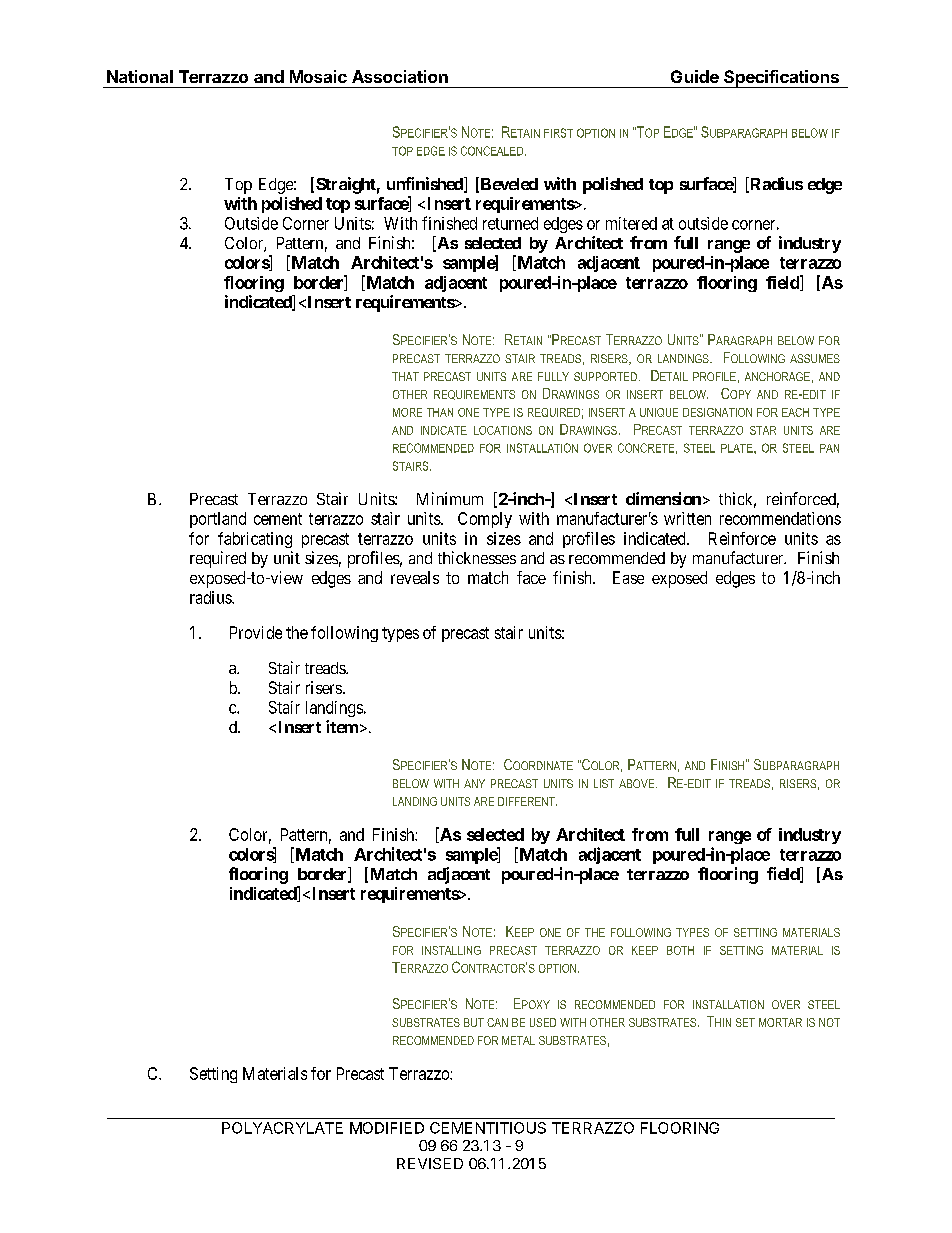  Describe the element at coordinates (405, 376) in the screenshot. I see `THAT` at that location.
